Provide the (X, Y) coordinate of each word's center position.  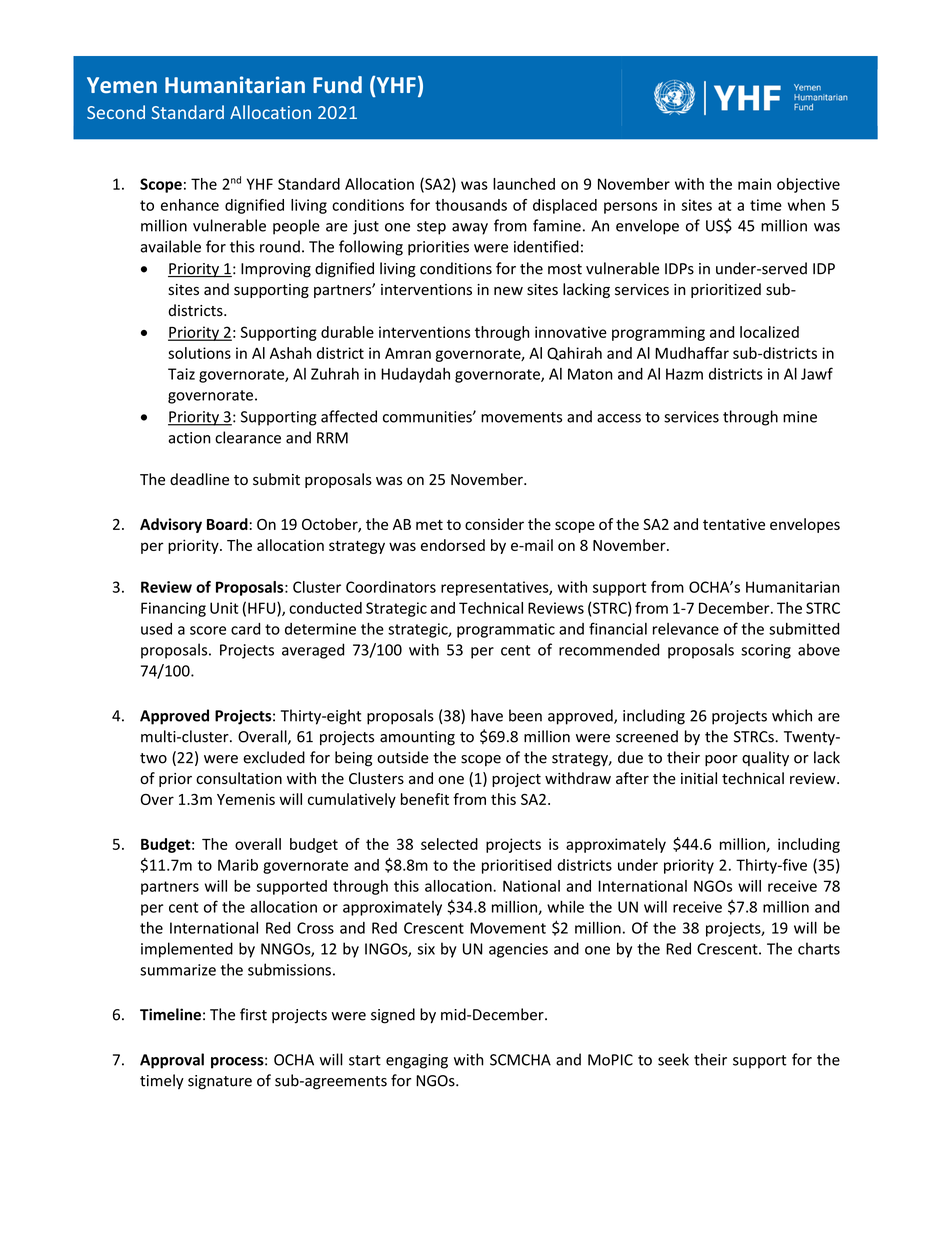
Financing (173, 609)
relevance (686, 629)
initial (699, 778)
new (508, 291)
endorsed (453, 545)
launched (524, 184)
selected (449, 844)
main (754, 184)
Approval (172, 1061)
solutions (199, 353)
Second (116, 112)
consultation (239, 778)
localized (769, 332)
